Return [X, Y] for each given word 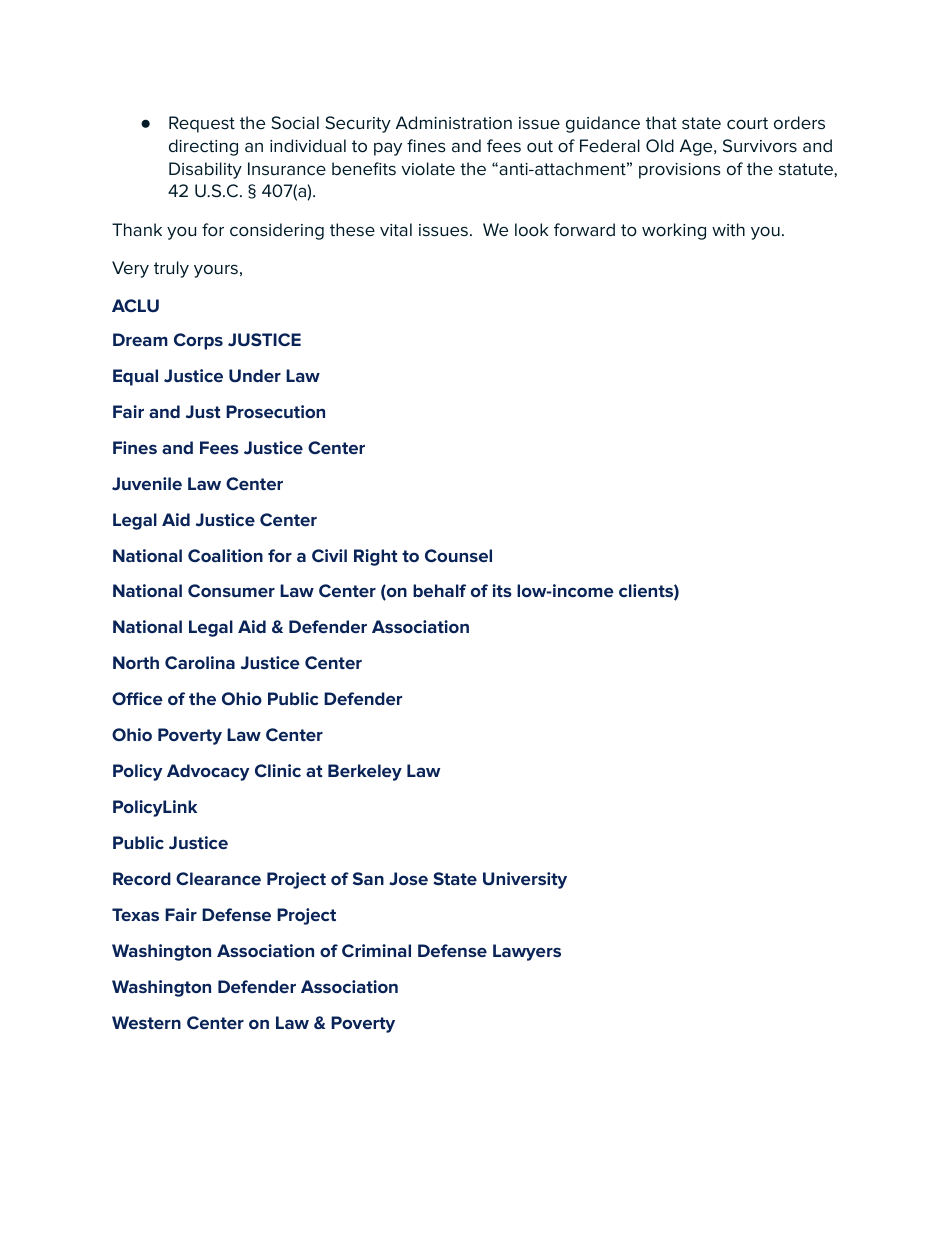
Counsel [458, 555]
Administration [454, 123]
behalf [439, 590]
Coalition [225, 555]
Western [146, 1022]
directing [203, 147]
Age [697, 147]
